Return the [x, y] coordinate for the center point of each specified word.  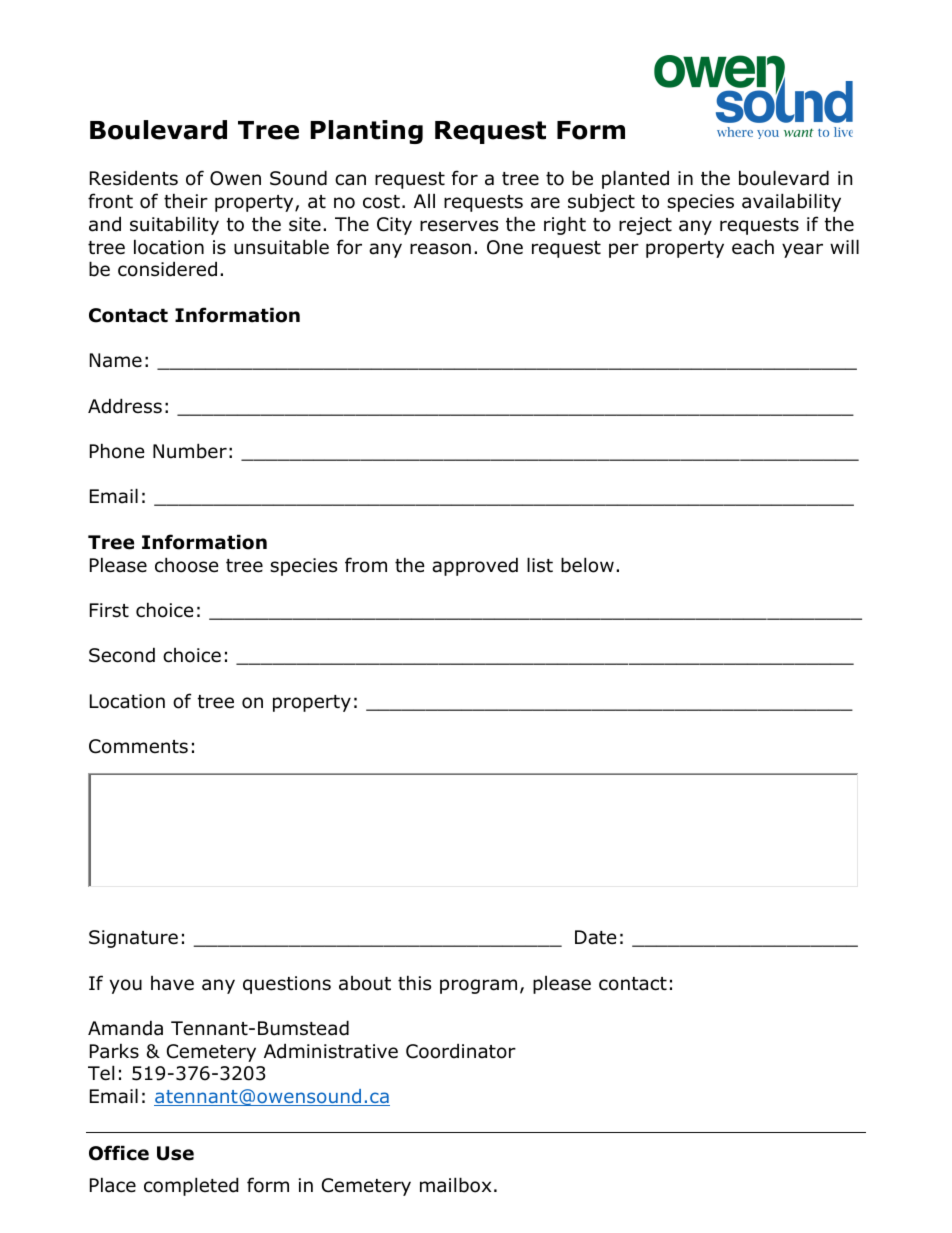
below [587, 565]
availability [791, 202]
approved [475, 566]
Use [175, 1153]
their [186, 201]
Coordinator [461, 1051]
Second [122, 655]
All [424, 201]
